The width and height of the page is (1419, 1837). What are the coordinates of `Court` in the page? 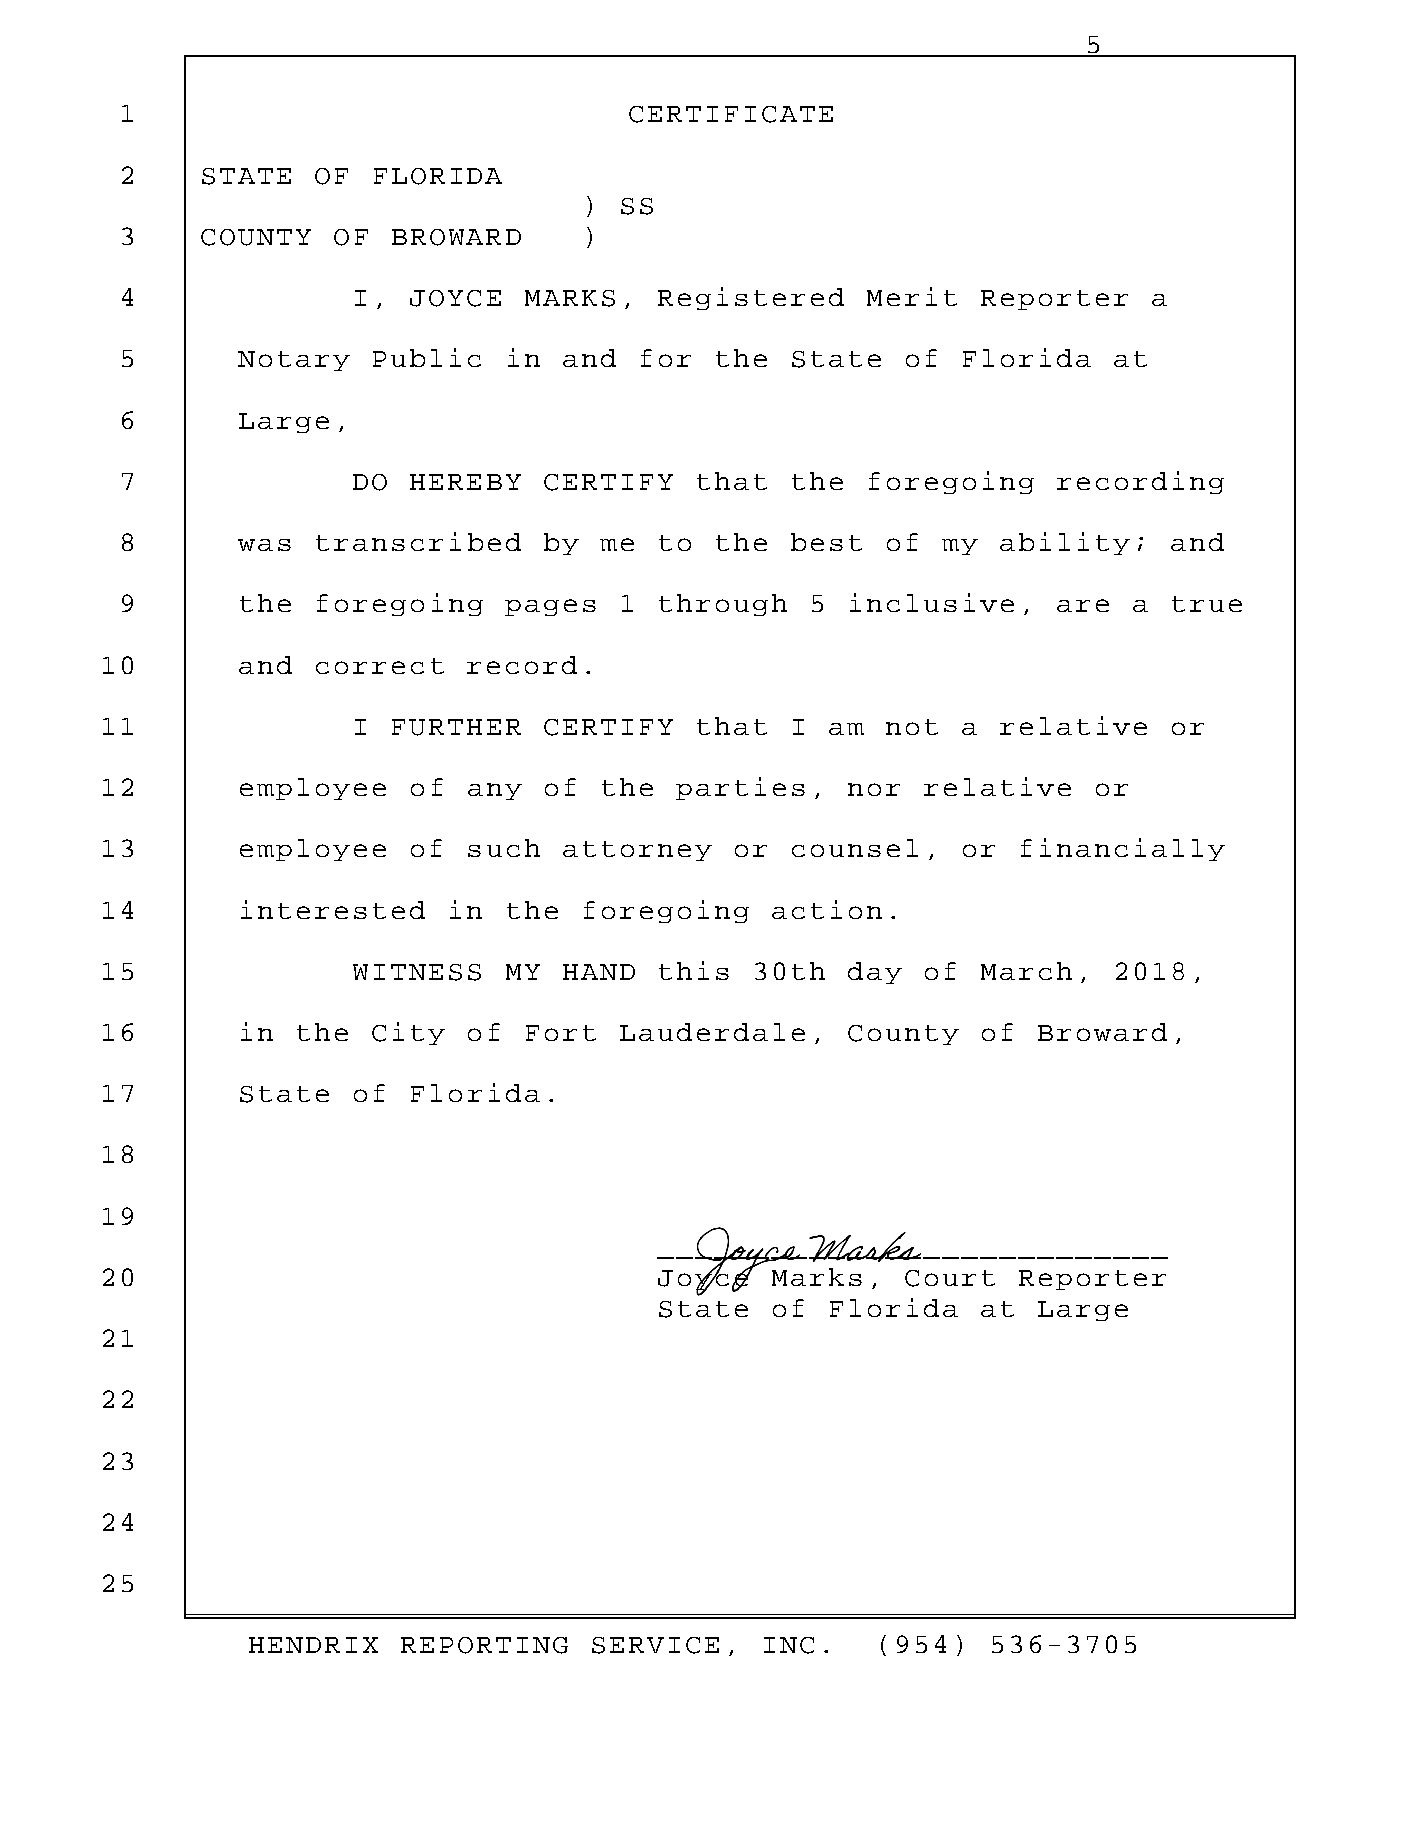 It's located at (950, 1278).
